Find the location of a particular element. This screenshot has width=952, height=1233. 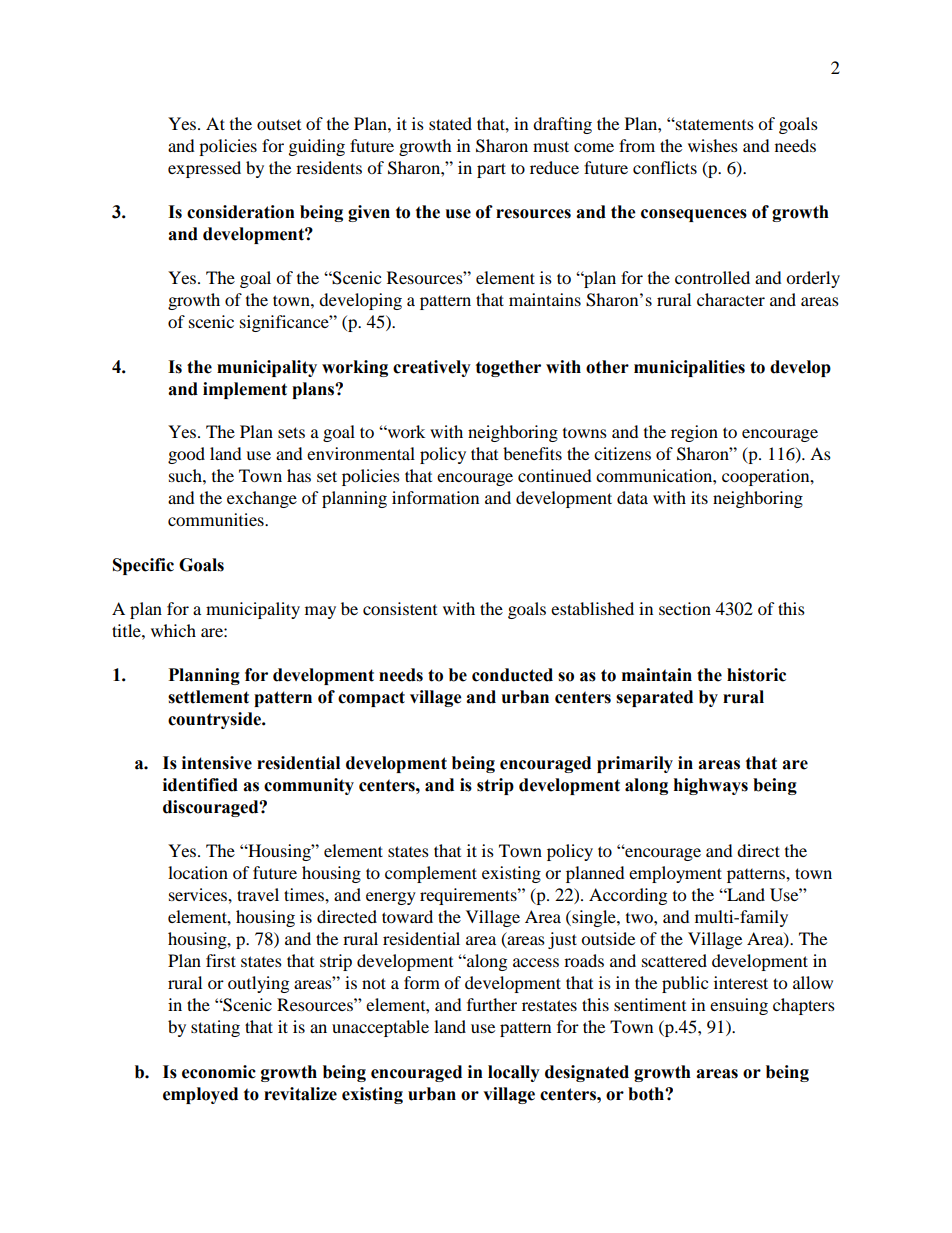

section is located at coordinates (685, 608).
